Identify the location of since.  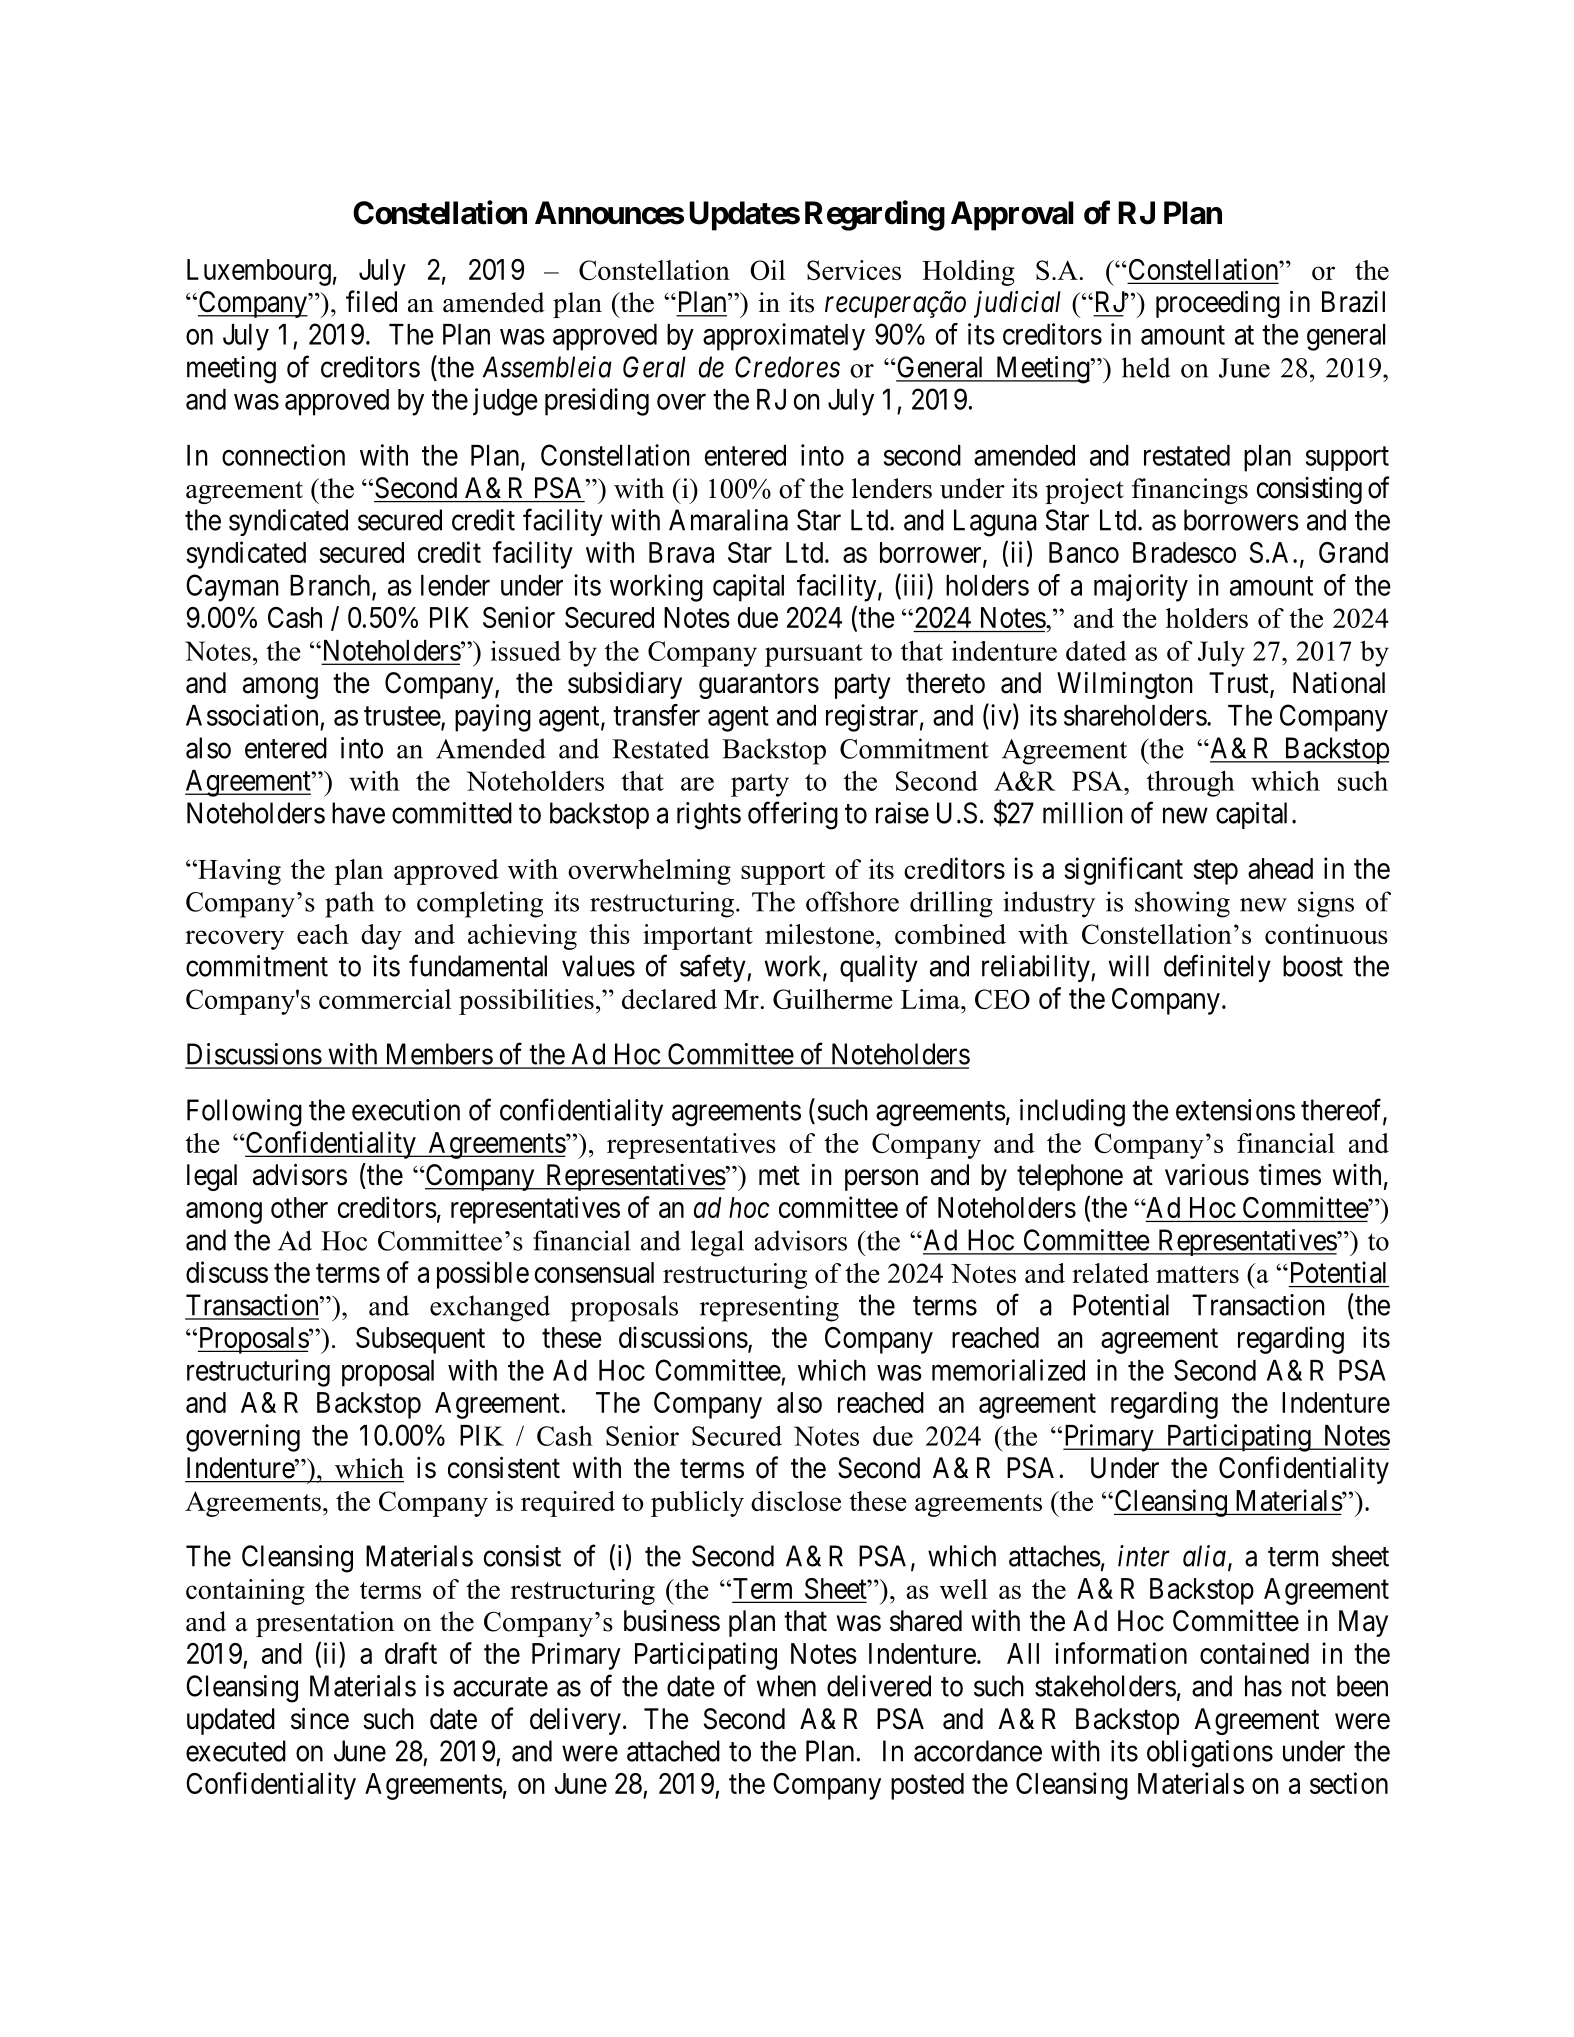
(320, 1718).
